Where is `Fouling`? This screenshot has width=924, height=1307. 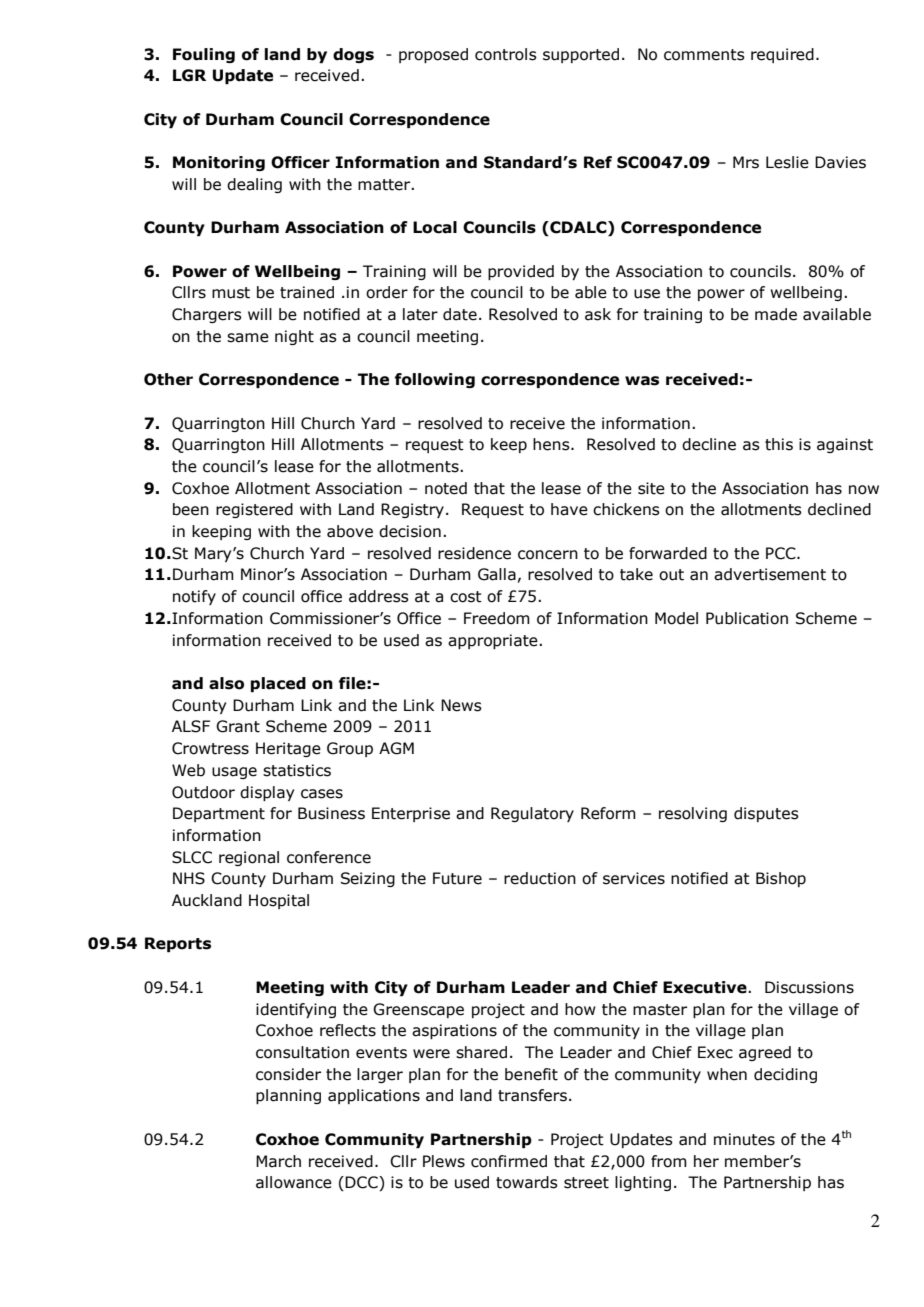
Fouling is located at coordinates (204, 55).
